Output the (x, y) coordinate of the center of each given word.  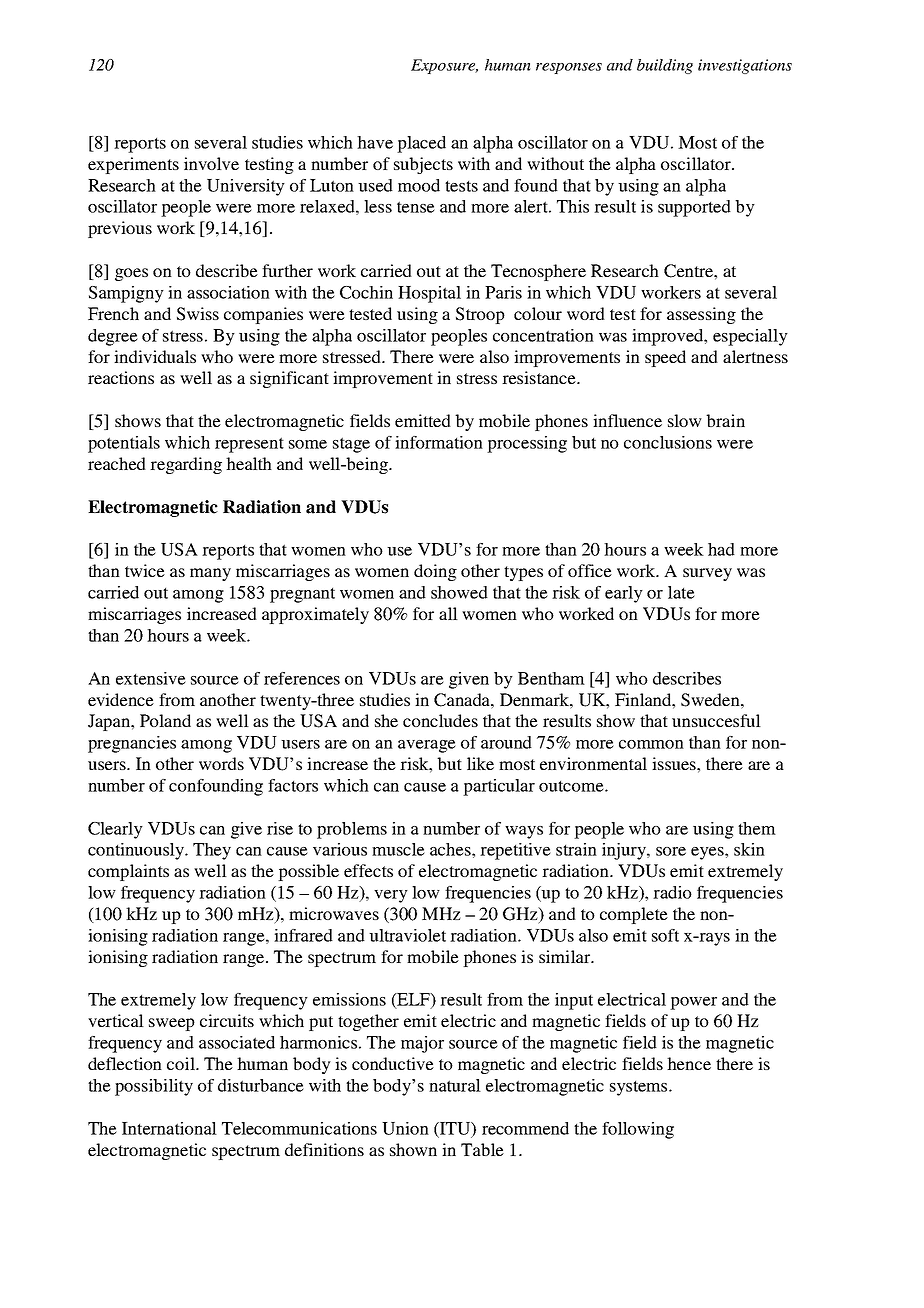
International (169, 1128)
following (638, 1130)
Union (405, 1128)
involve (211, 163)
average (427, 746)
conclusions (668, 442)
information (439, 442)
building (665, 66)
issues (675, 763)
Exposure (444, 66)
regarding (186, 465)
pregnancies (132, 744)
